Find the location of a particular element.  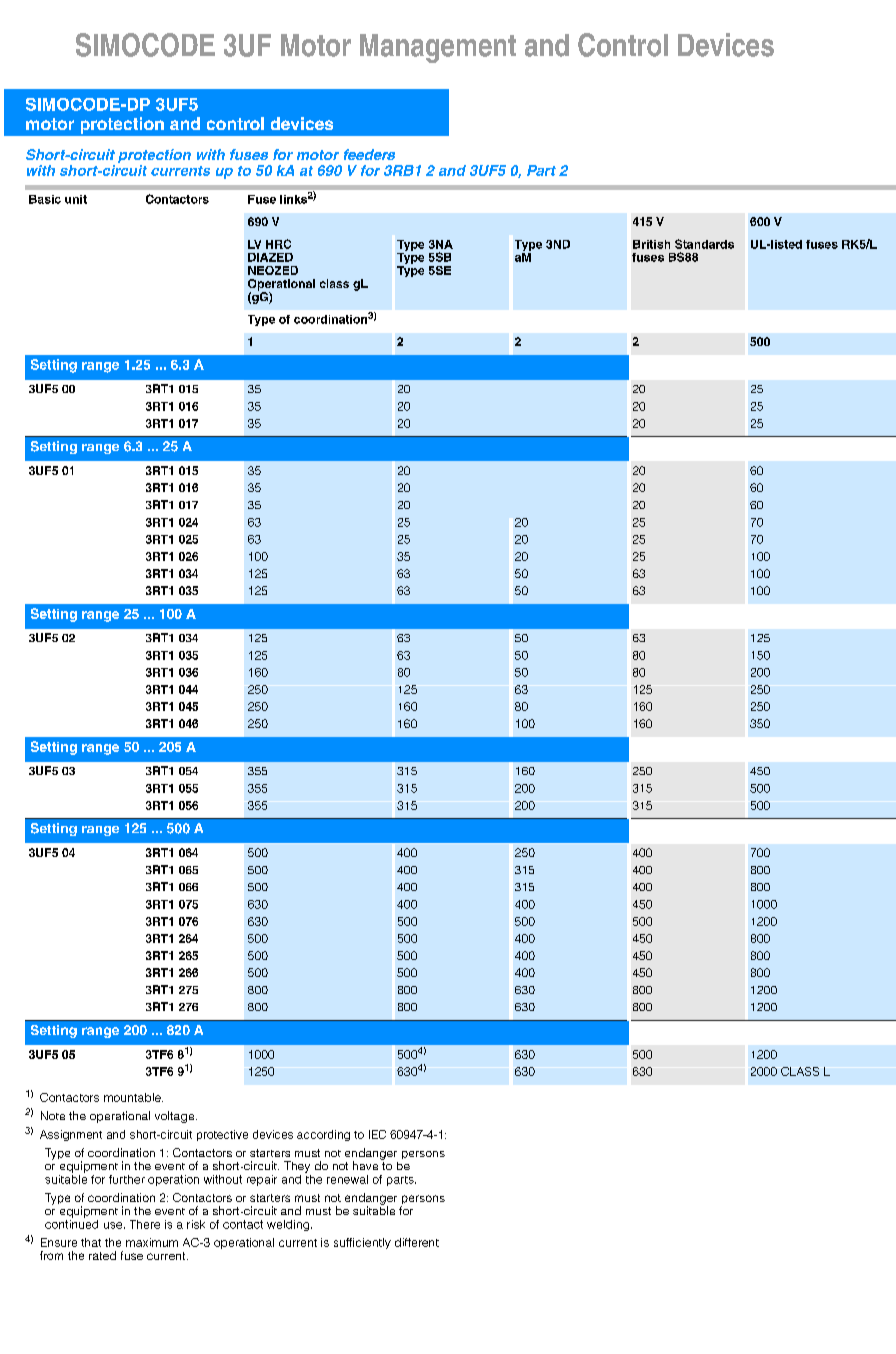

IEC is located at coordinates (377, 1134).
